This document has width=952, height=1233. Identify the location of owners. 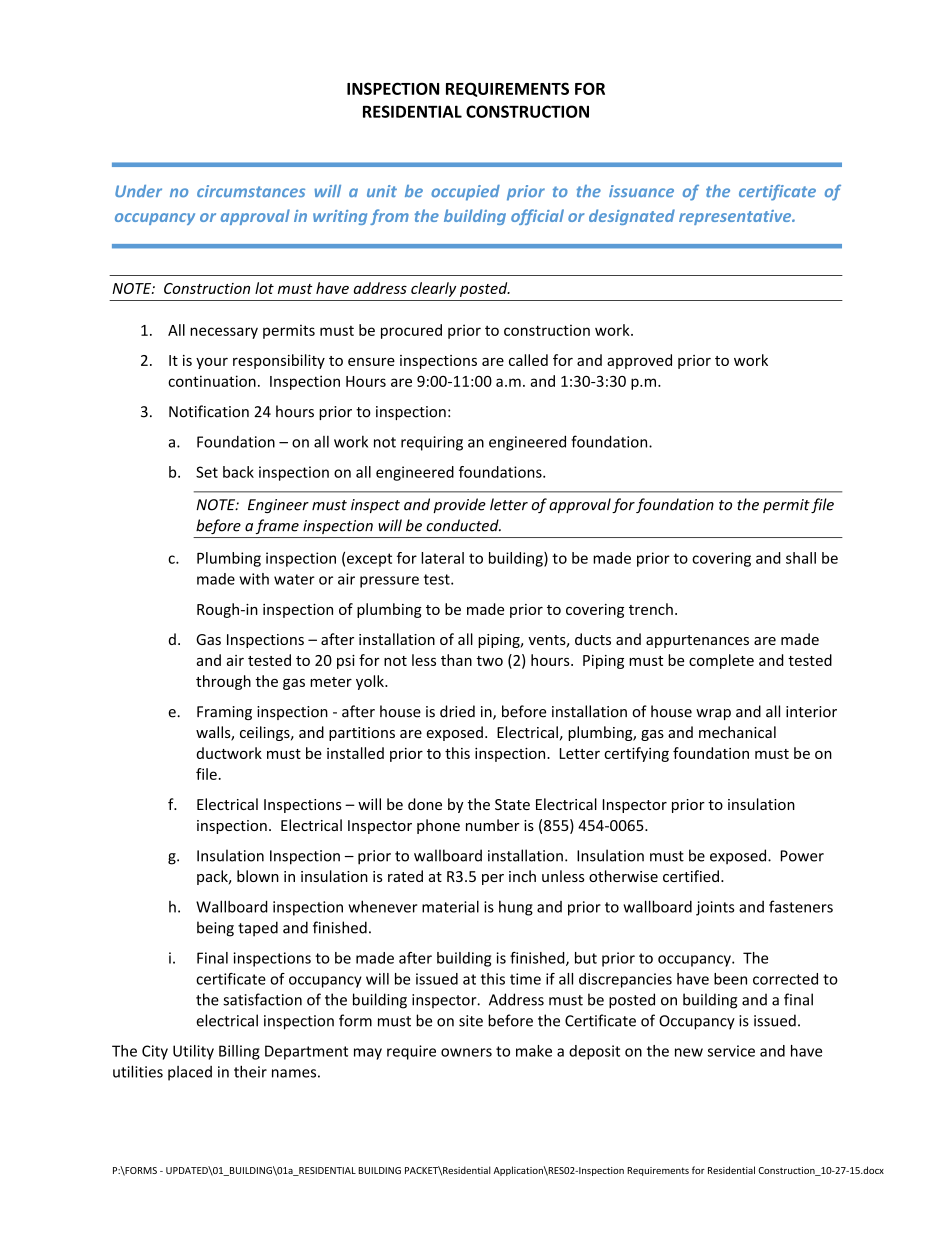
(466, 1052).
